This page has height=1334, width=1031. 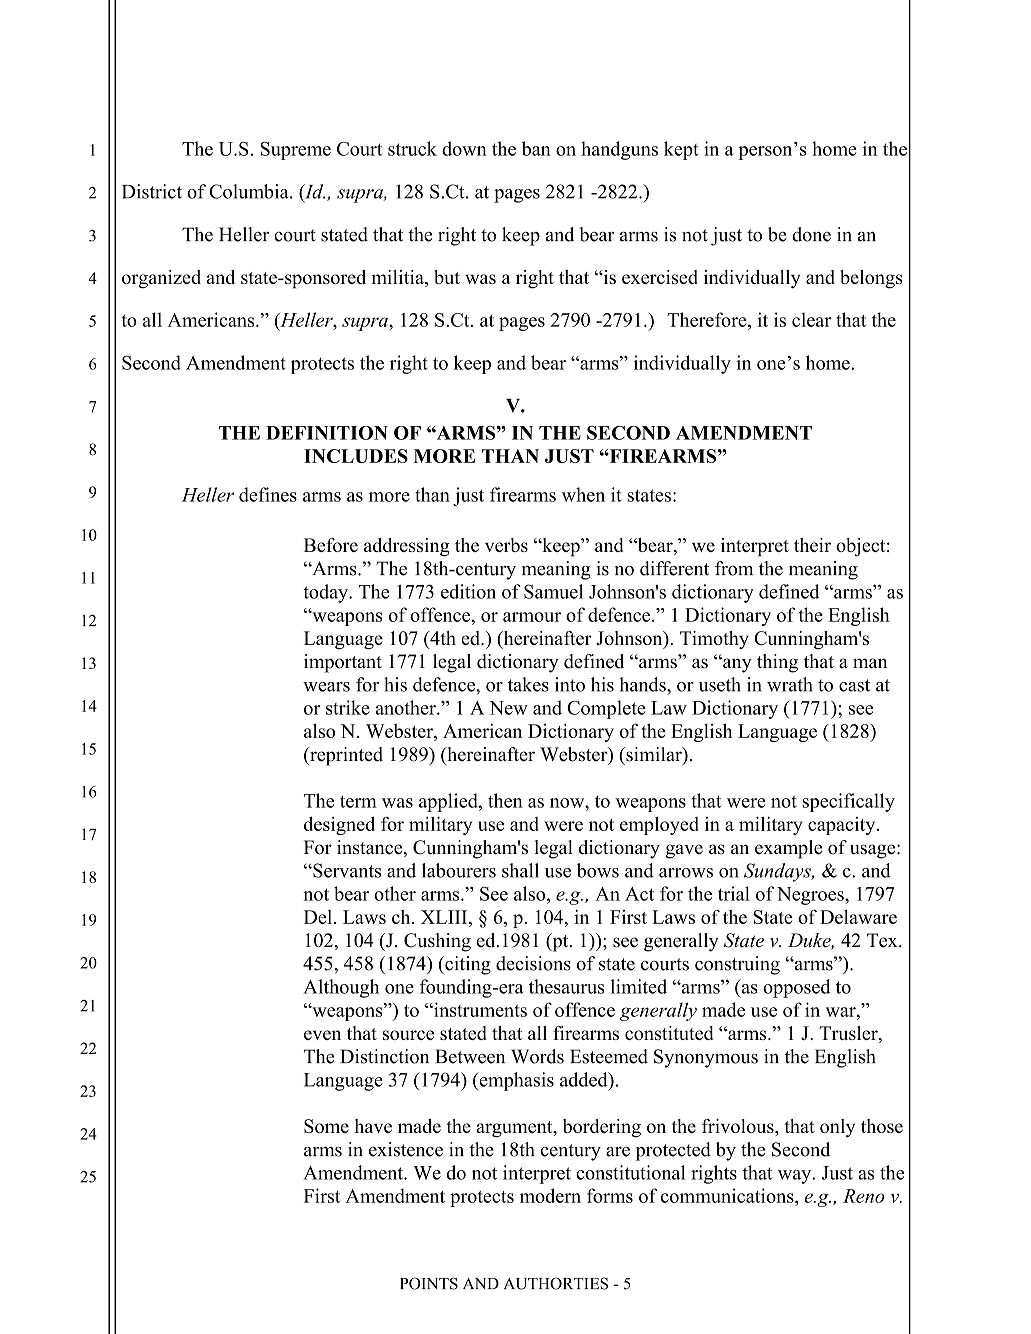 What do you see at coordinates (341, 988) in the page?
I see `Although` at bounding box center [341, 988].
